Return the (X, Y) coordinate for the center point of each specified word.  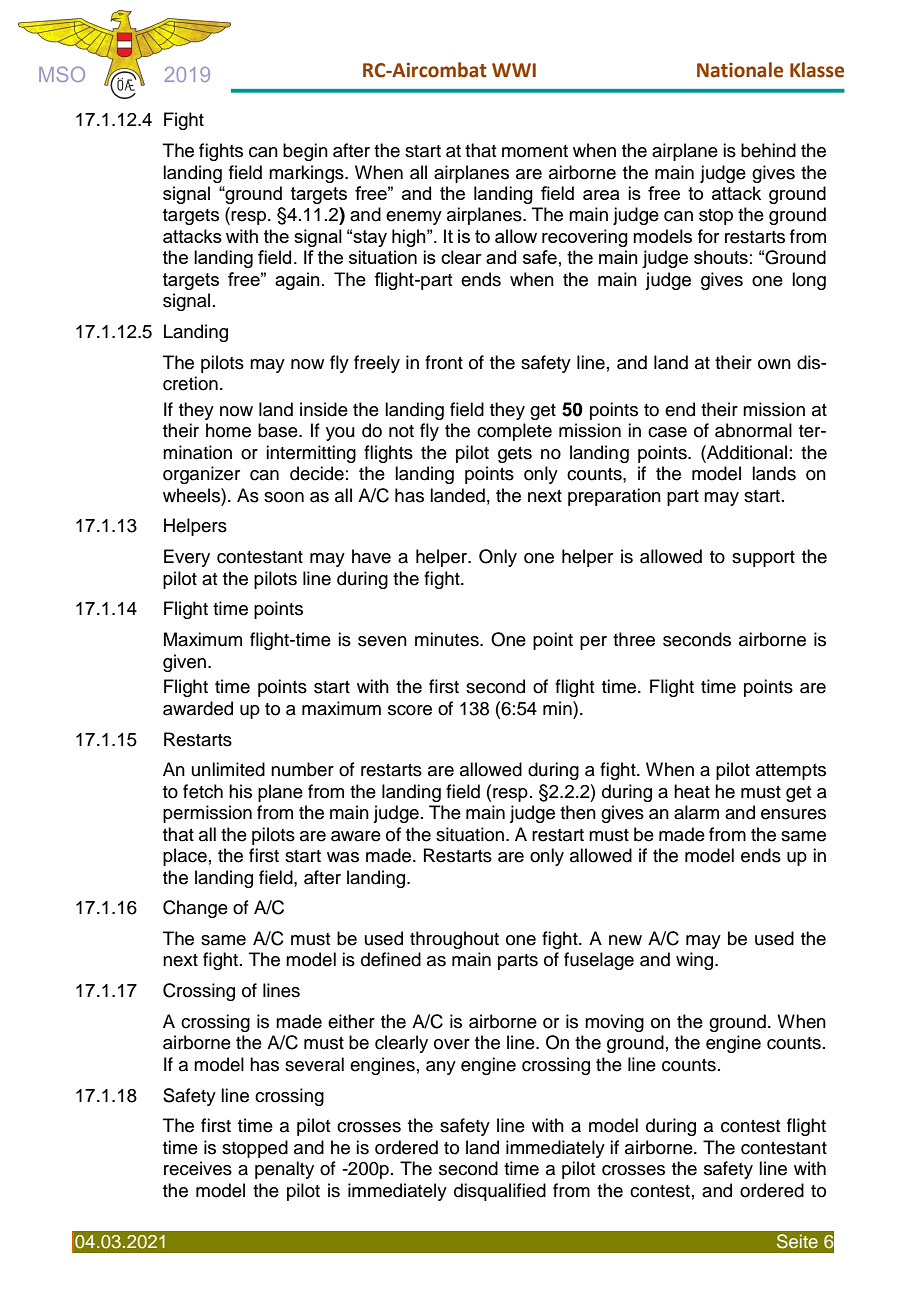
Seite (797, 1241)
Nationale (740, 70)
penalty (284, 1170)
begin (305, 152)
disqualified (500, 1192)
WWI (514, 70)
